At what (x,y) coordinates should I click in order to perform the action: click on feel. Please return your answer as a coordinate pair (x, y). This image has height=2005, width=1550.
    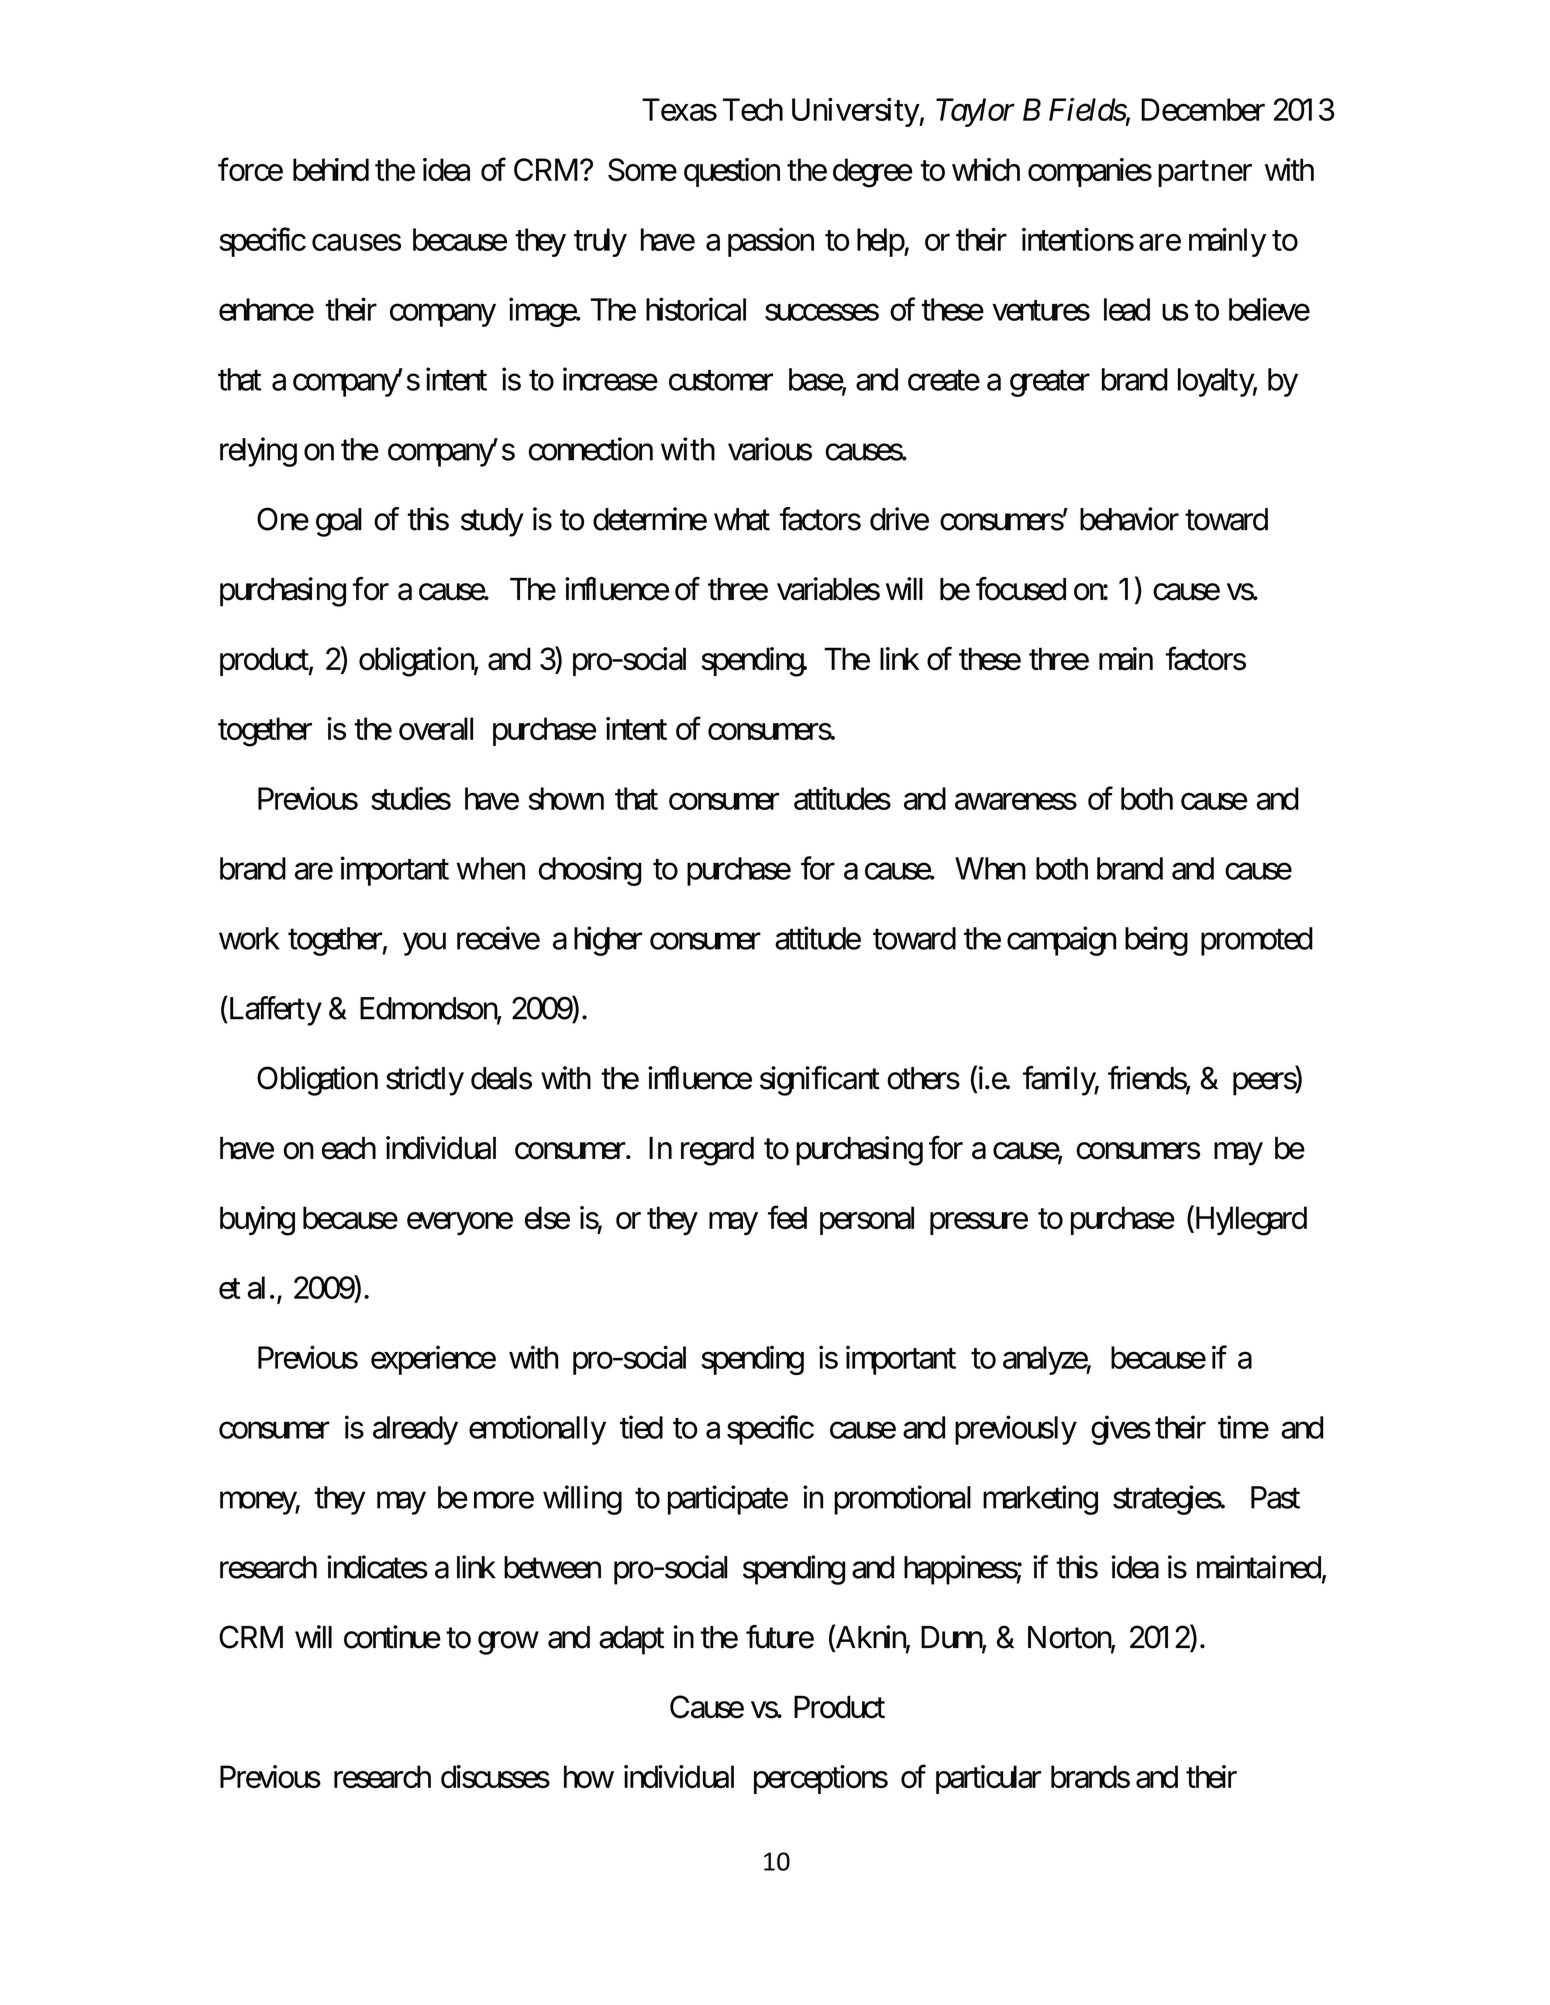
    Looking at the image, I should click on (787, 1217).
